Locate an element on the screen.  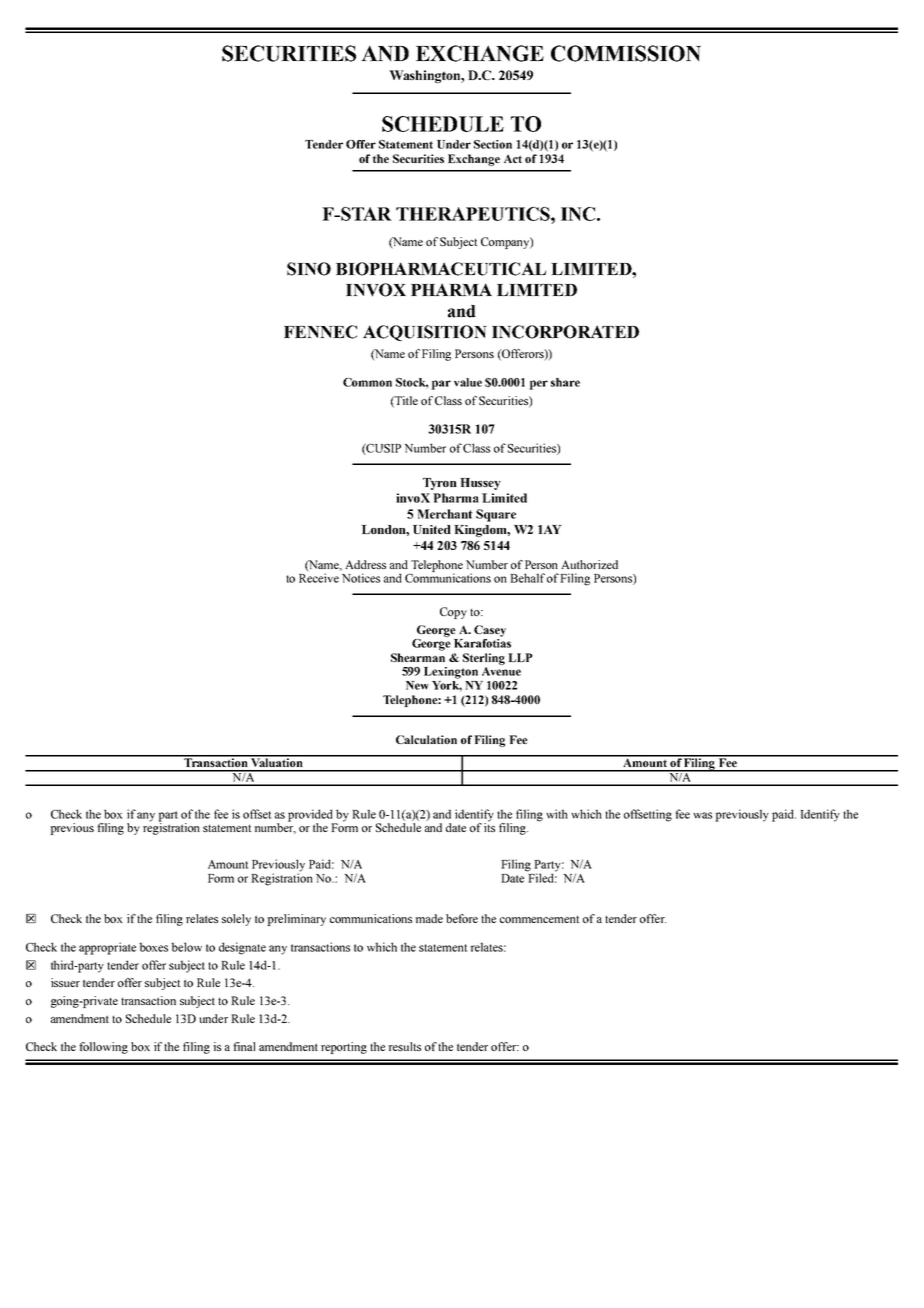
Section is located at coordinates (493, 144).
